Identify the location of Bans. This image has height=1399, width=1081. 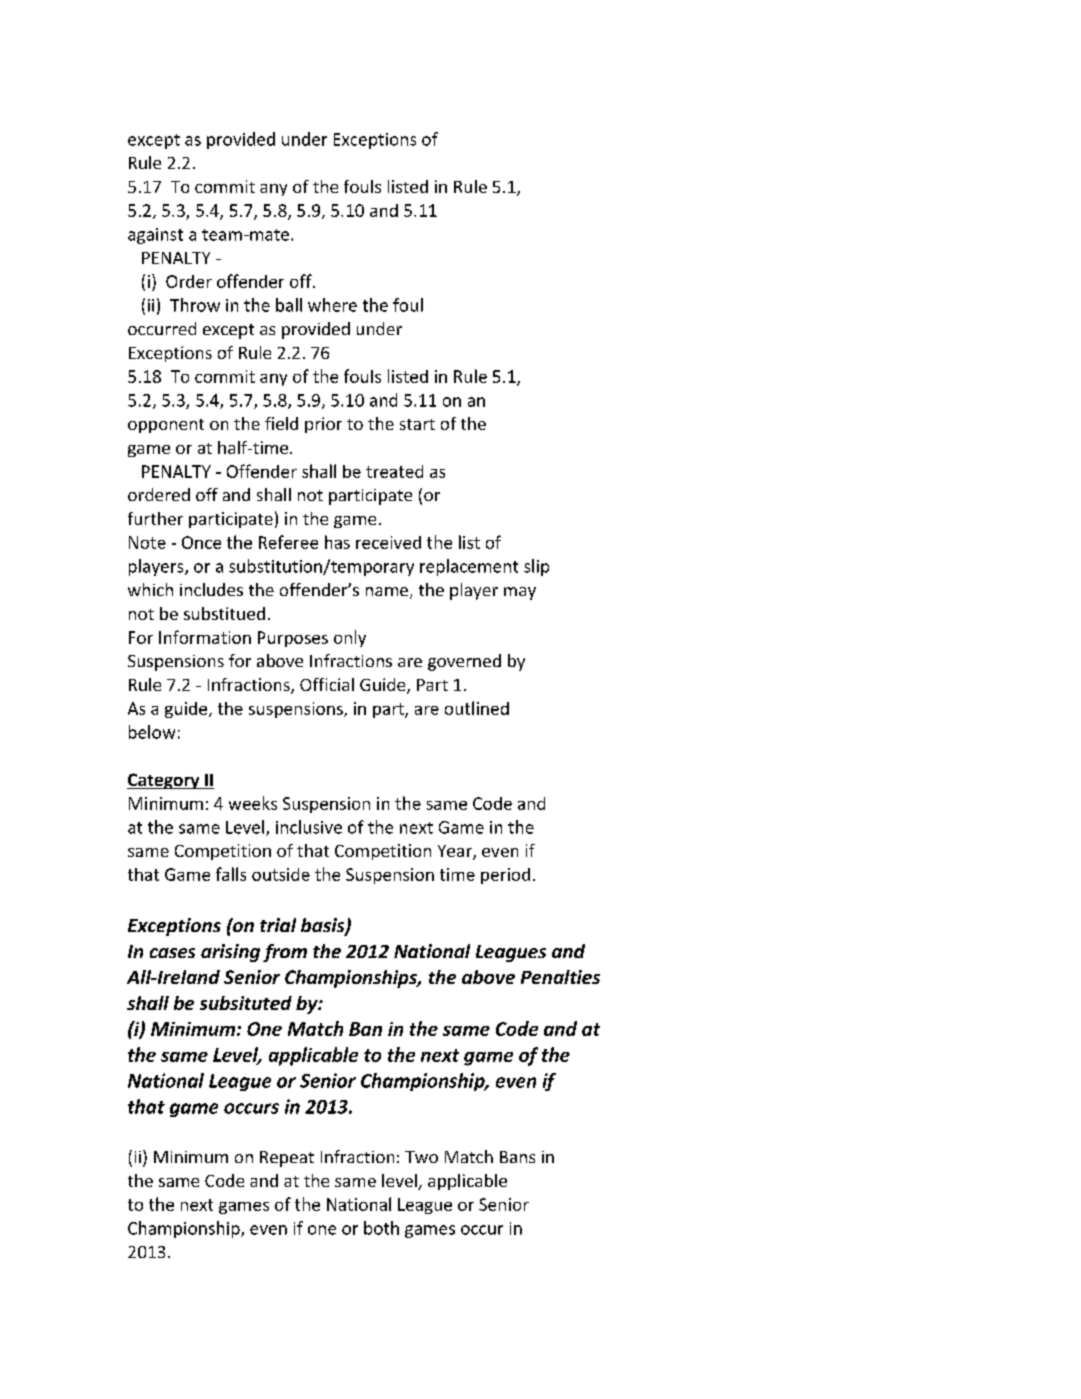
(517, 1157).
